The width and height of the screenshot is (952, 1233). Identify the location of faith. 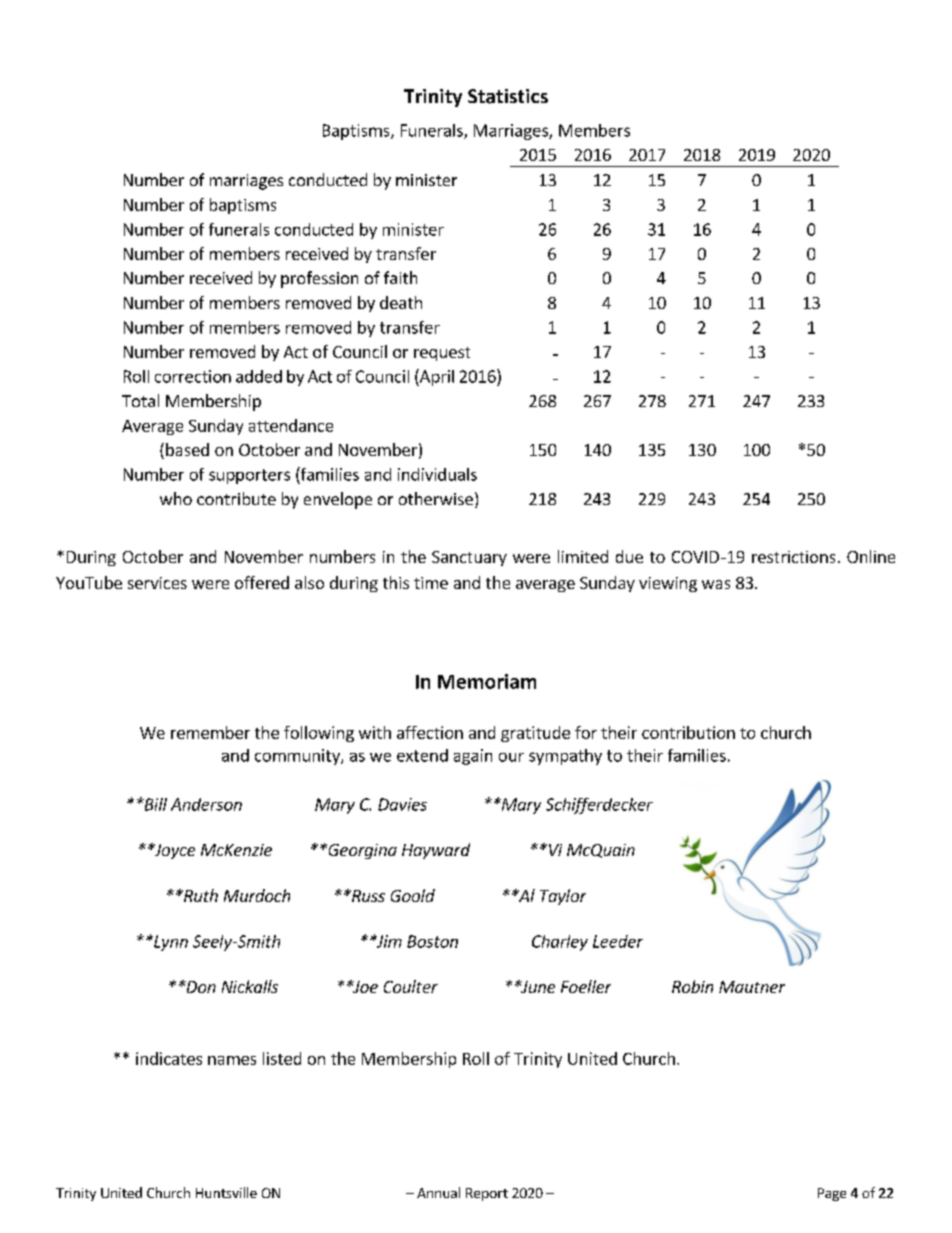
(400, 277).
